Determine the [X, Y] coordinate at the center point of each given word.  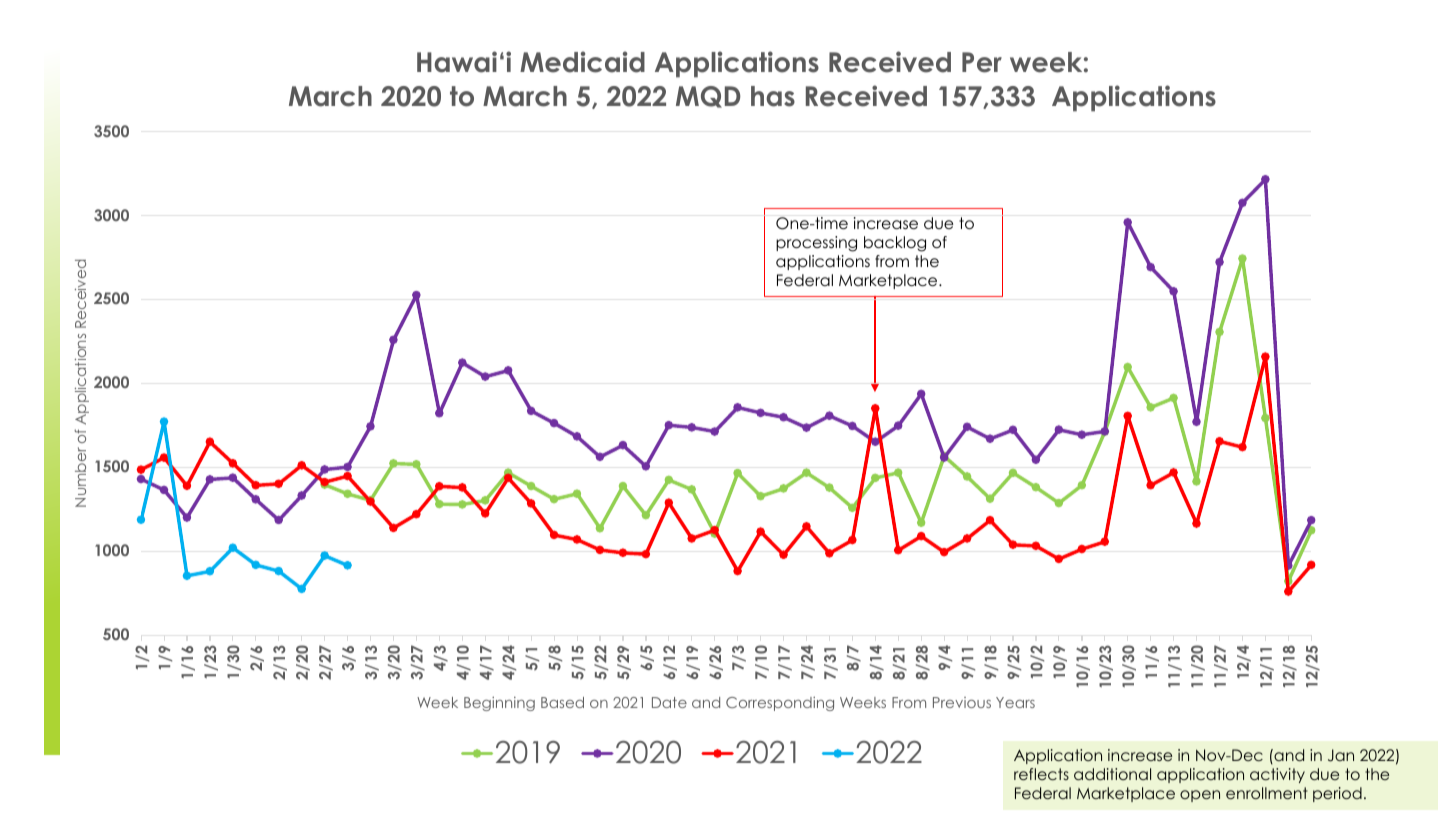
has [773, 96]
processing [816, 244]
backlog [895, 244]
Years [1015, 702]
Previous [962, 702]
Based [562, 702]
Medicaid [582, 62]
